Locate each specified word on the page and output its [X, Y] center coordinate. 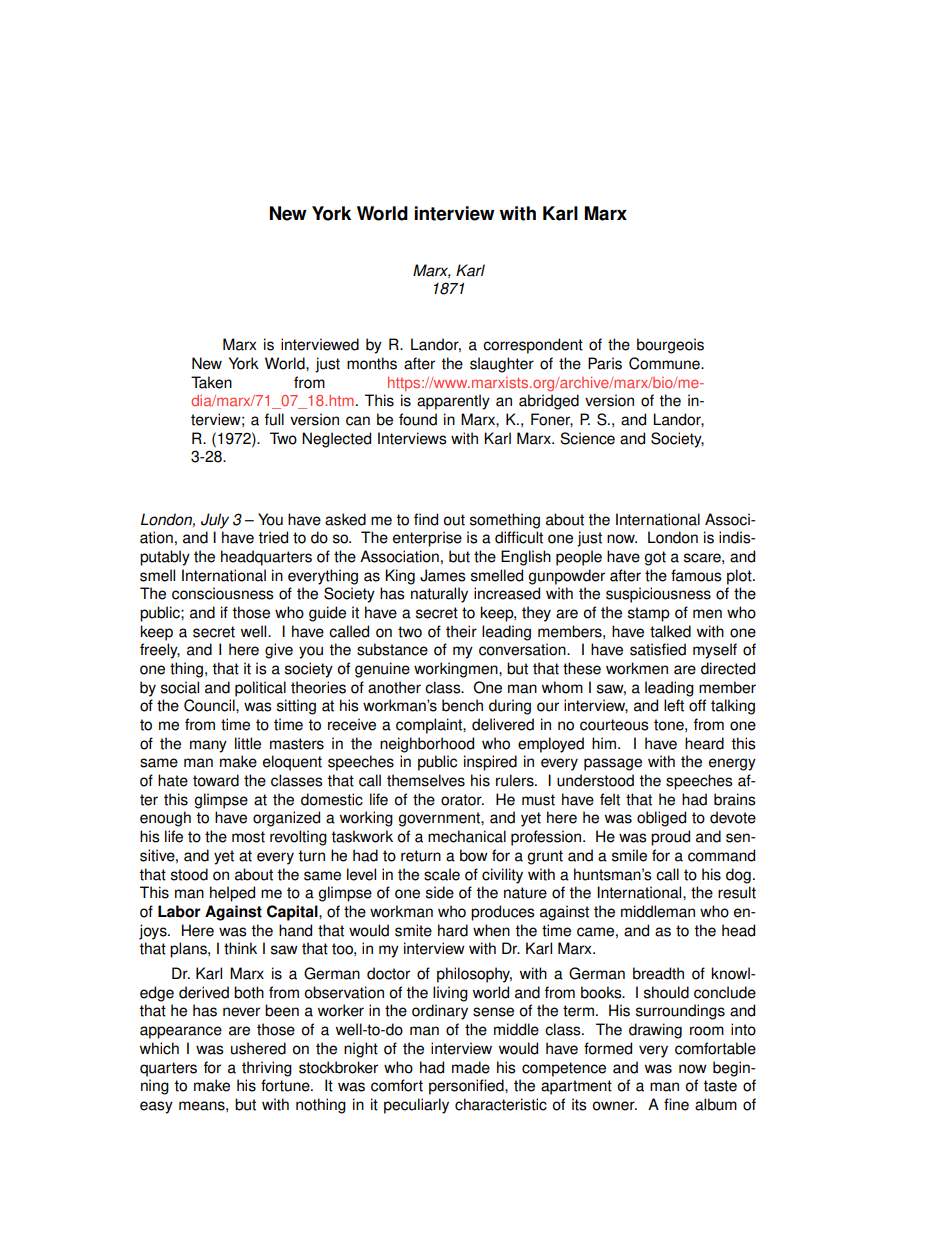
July [215, 521]
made [471, 1067]
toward [216, 780]
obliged [661, 819]
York [331, 213]
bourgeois [670, 346]
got [655, 558]
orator [462, 800]
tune [295, 1086]
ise [452, 537]
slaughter [502, 365]
